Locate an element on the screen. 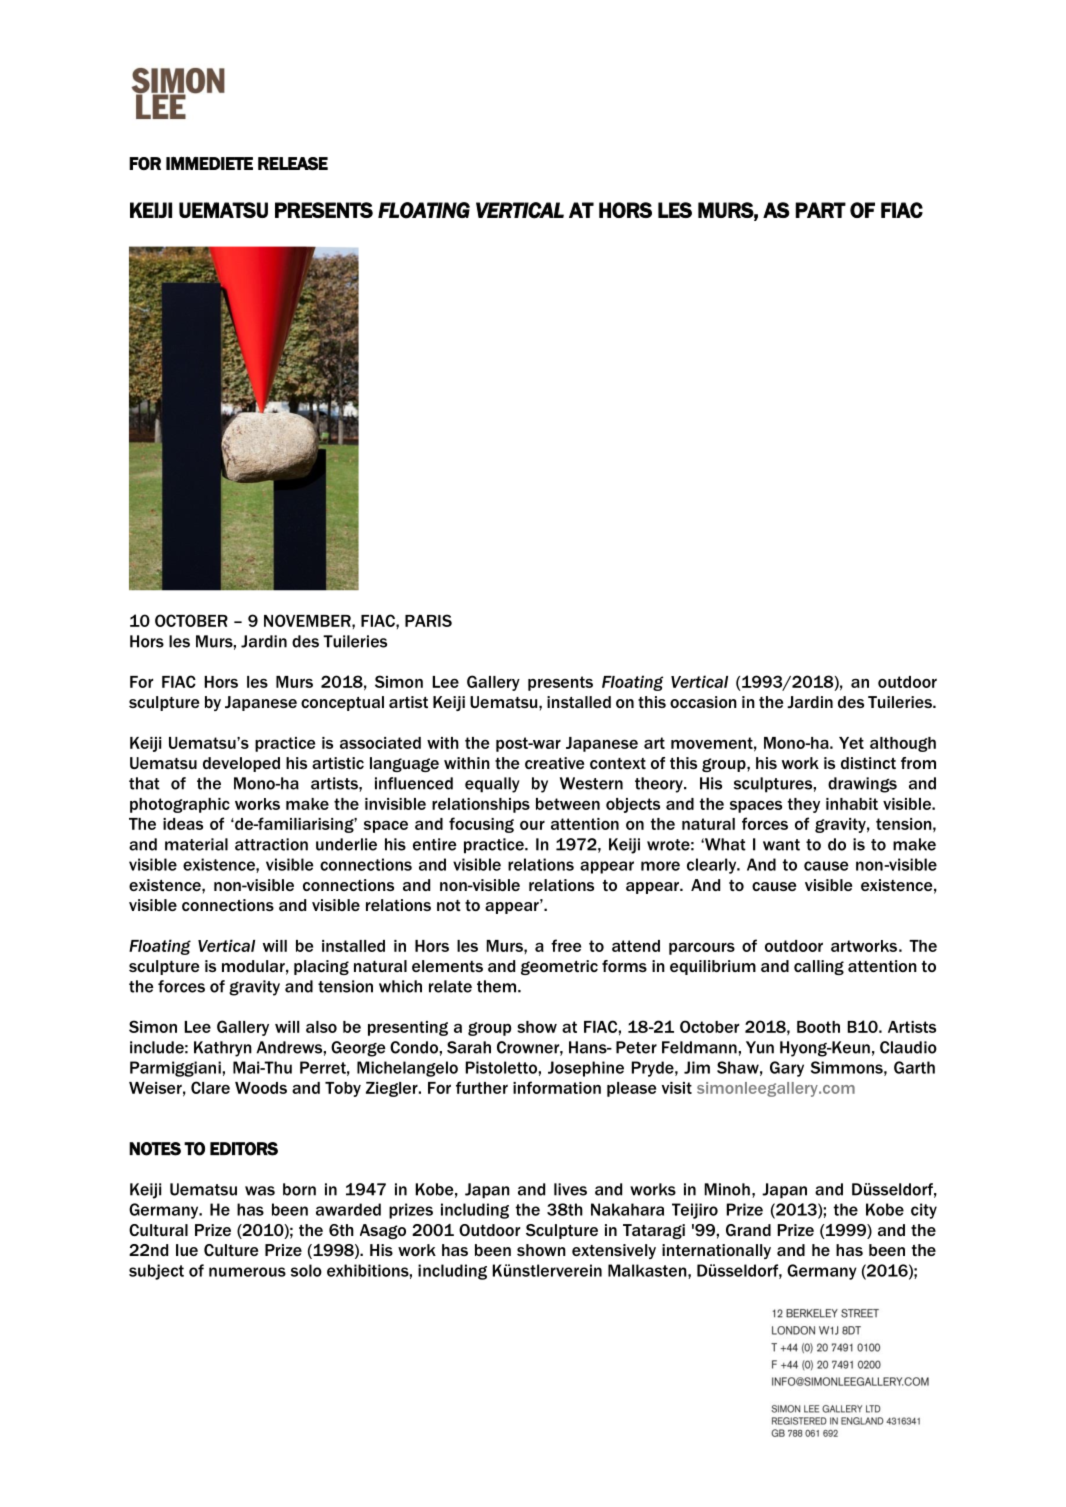 The height and width of the screenshot is (1507, 1066). PARIS is located at coordinates (428, 620).
